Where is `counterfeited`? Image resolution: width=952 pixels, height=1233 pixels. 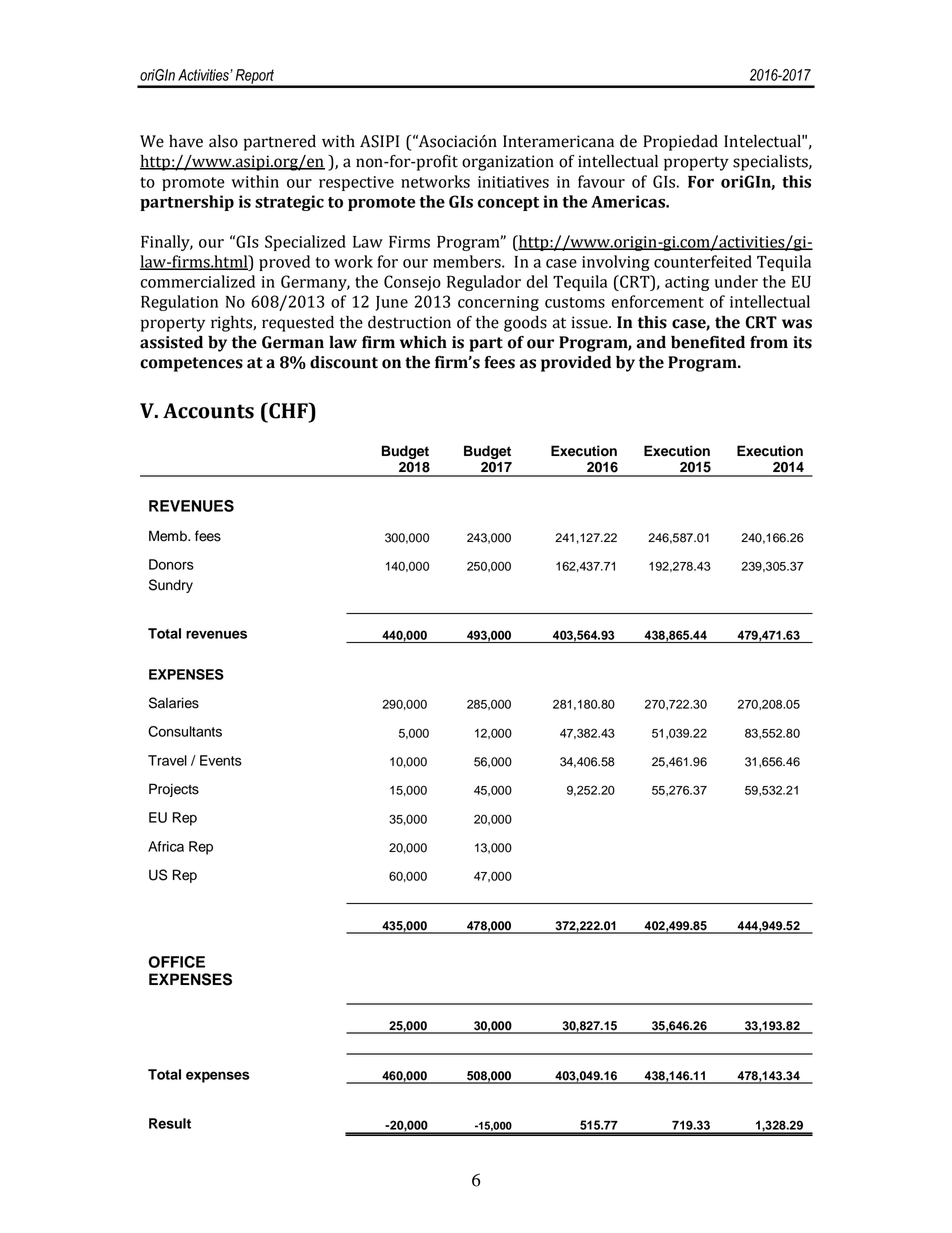
counterfeited is located at coordinates (703, 261).
